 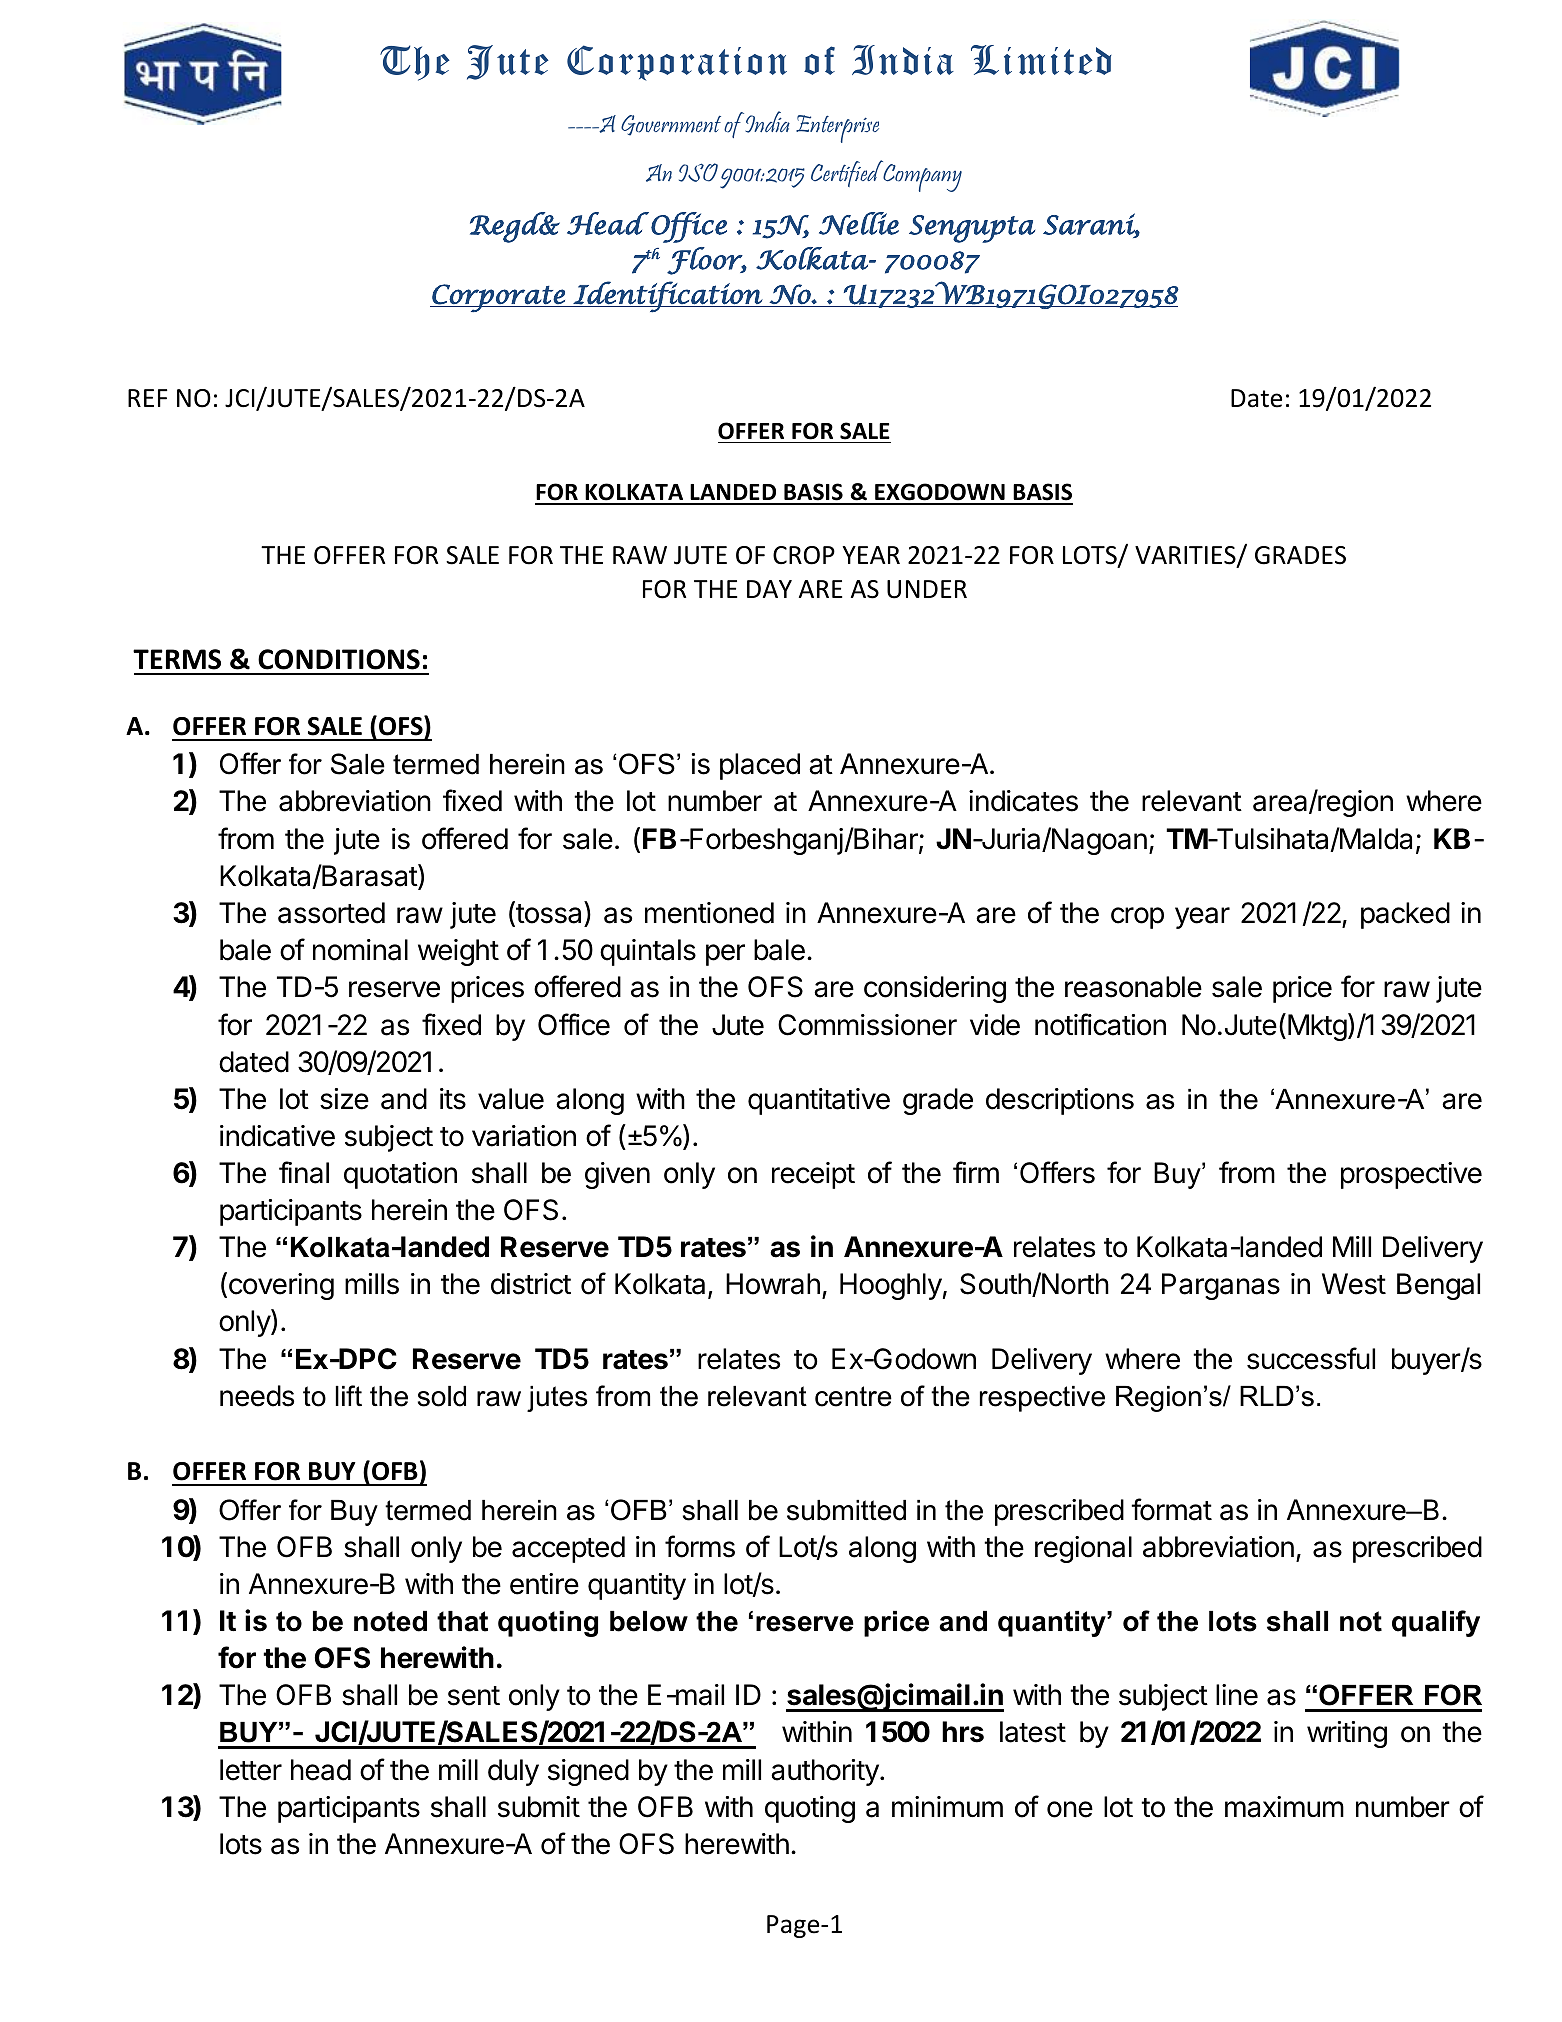 What do you see at coordinates (837, 129) in the screenshot?
I see `Enterprise` at bounding box center [837, 129].
